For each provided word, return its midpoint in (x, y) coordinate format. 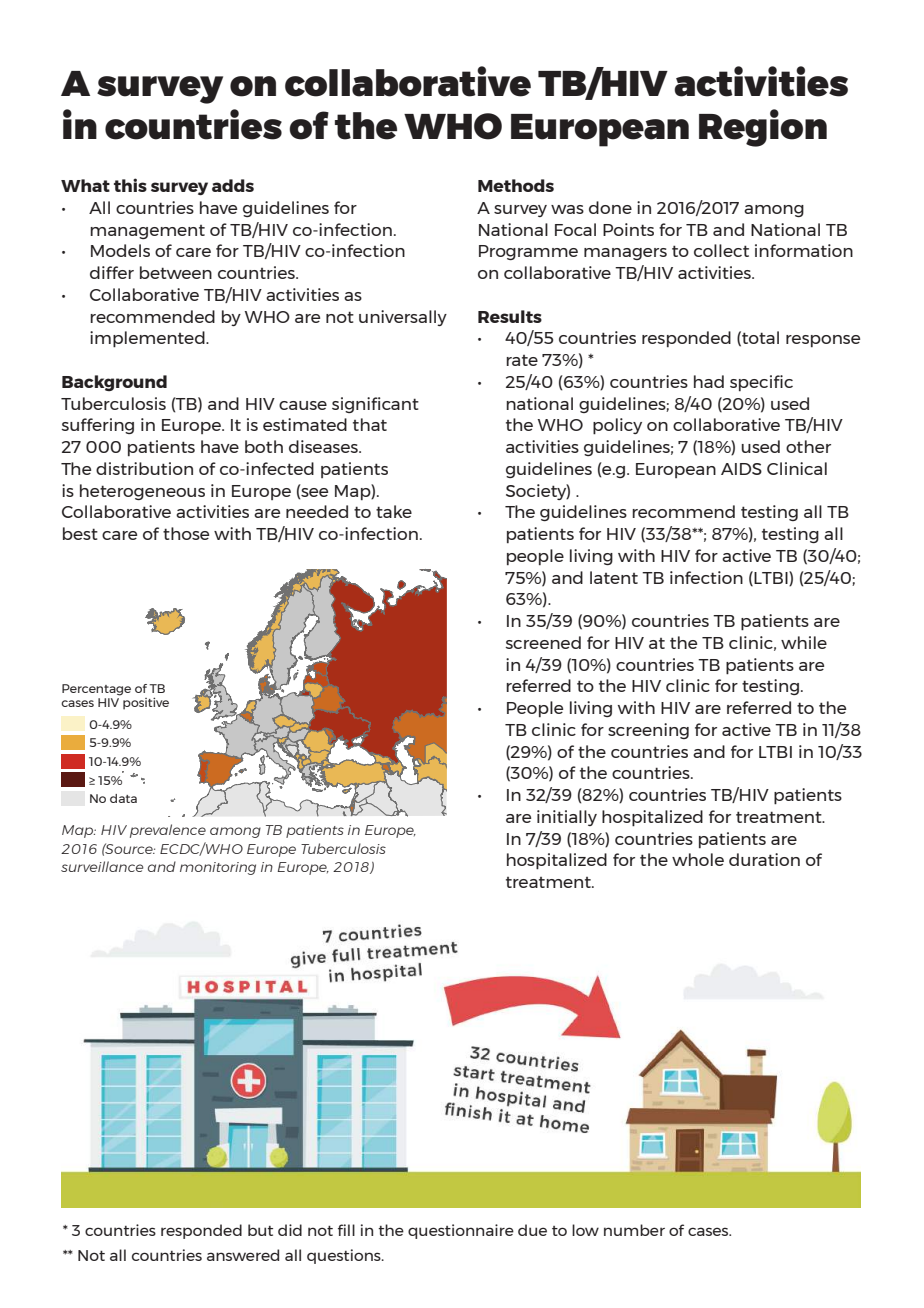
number (634, 1230)
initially (567, 818)
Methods (516, 185)
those (186, 533)
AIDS (741, 469)
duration (764, 859)
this (130, 185)
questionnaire (461, 1231)
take (394, 511)
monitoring (218, 868)
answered (243, 1255)
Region (763, 128)
